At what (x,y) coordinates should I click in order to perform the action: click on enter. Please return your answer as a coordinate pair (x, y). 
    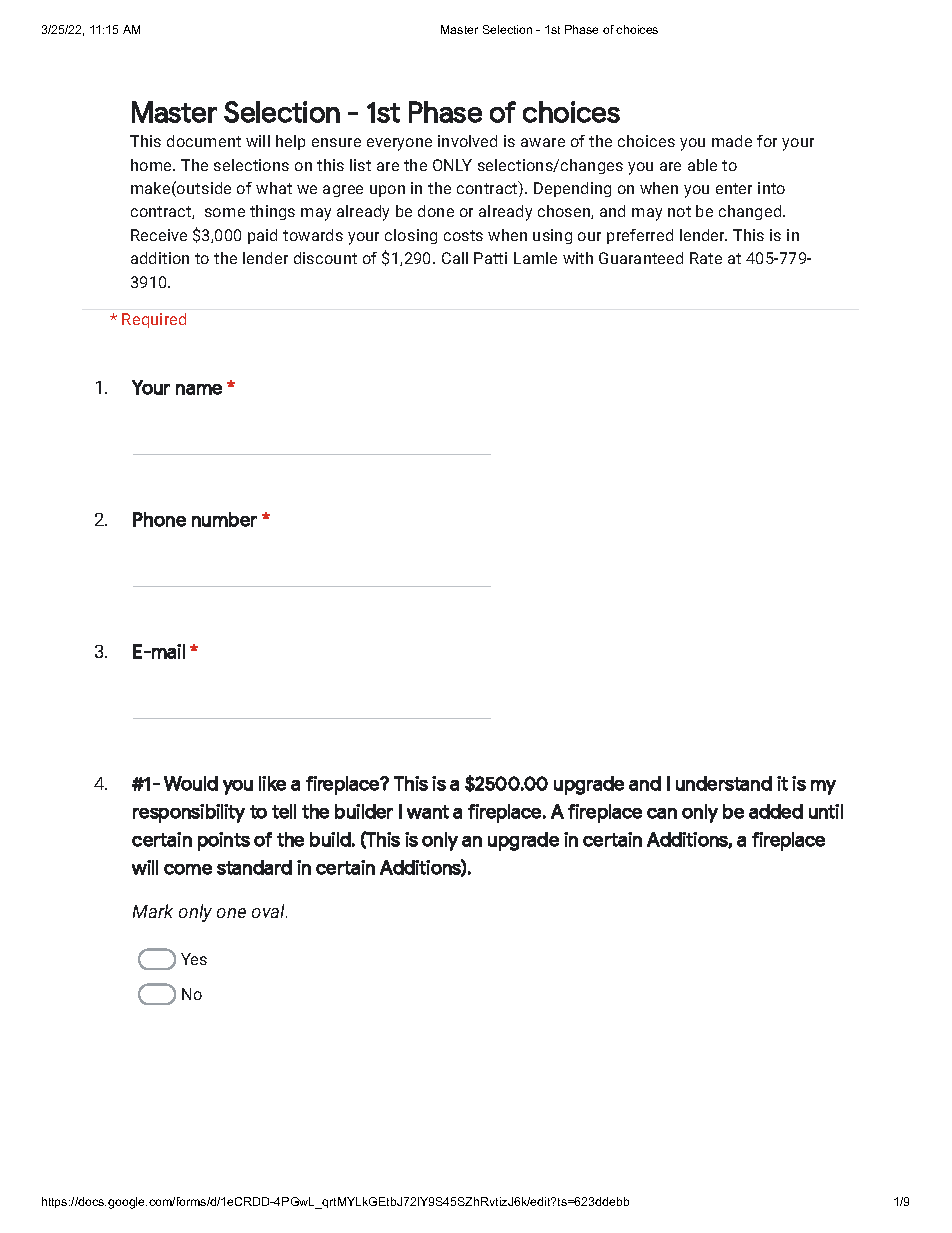
    Looking at the image, I should click on (734, 188).
